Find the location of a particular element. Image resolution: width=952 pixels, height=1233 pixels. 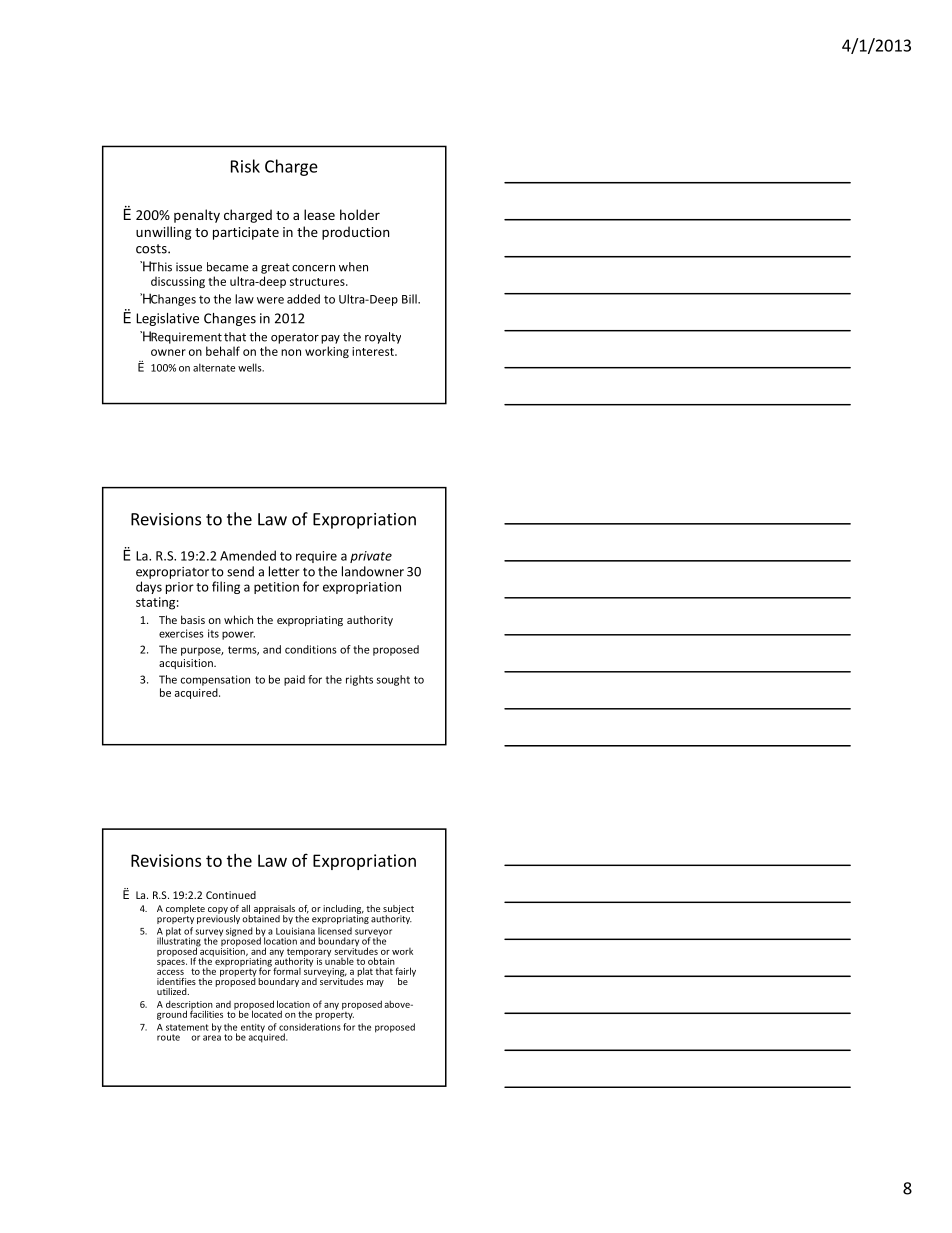

private is located at coordinates (371, 557).
